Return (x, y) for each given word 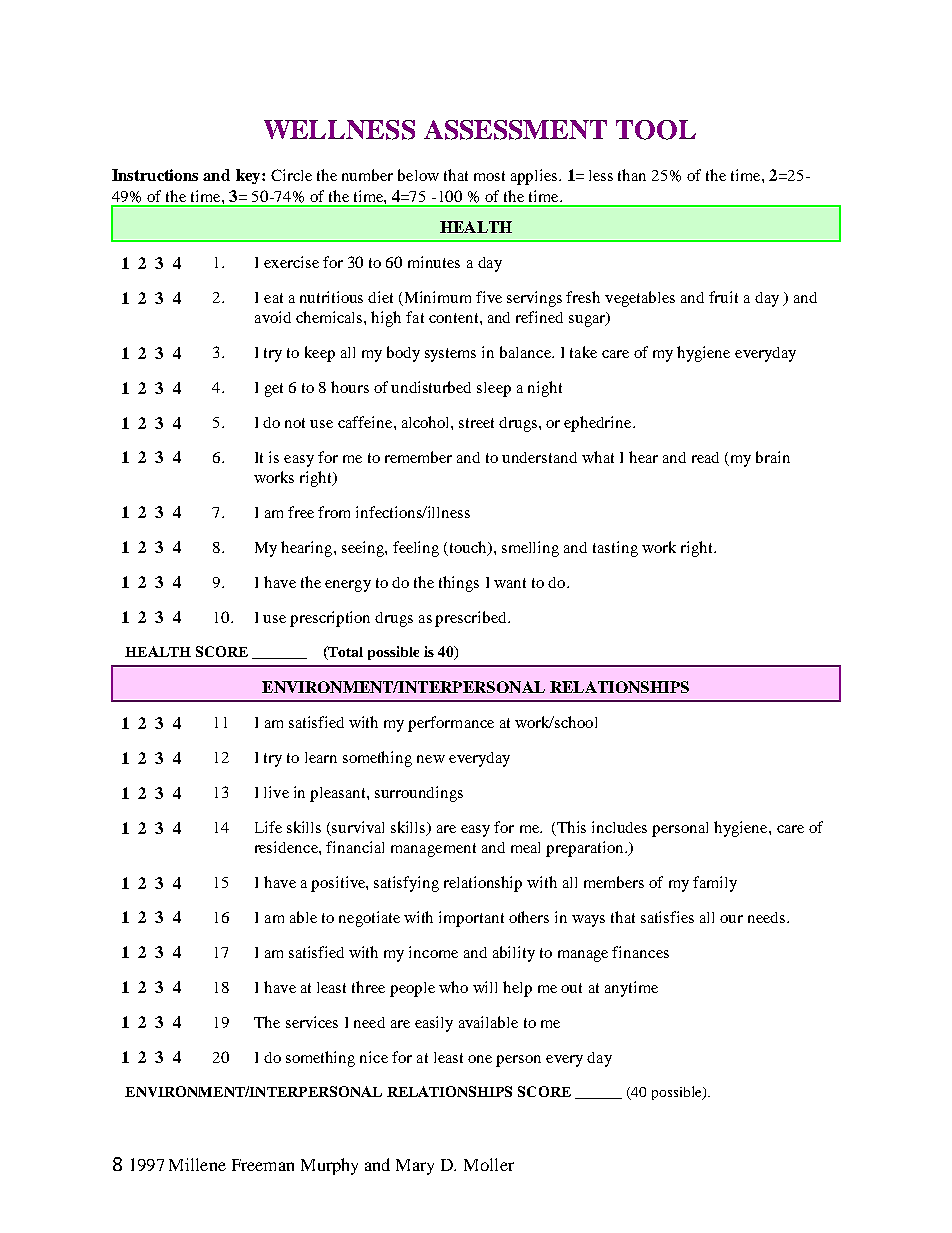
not (295, 423)
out (571, 988)
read (705, 457)
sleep (494, 389)
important (471, 919)
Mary (415, 1167)
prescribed (472, 619)
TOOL (656, 130)
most (489, 176)
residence (287, 847)
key (249, 176)
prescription (330, 619)
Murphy (329, 1166)
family (715, 884)
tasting (615, 549)
